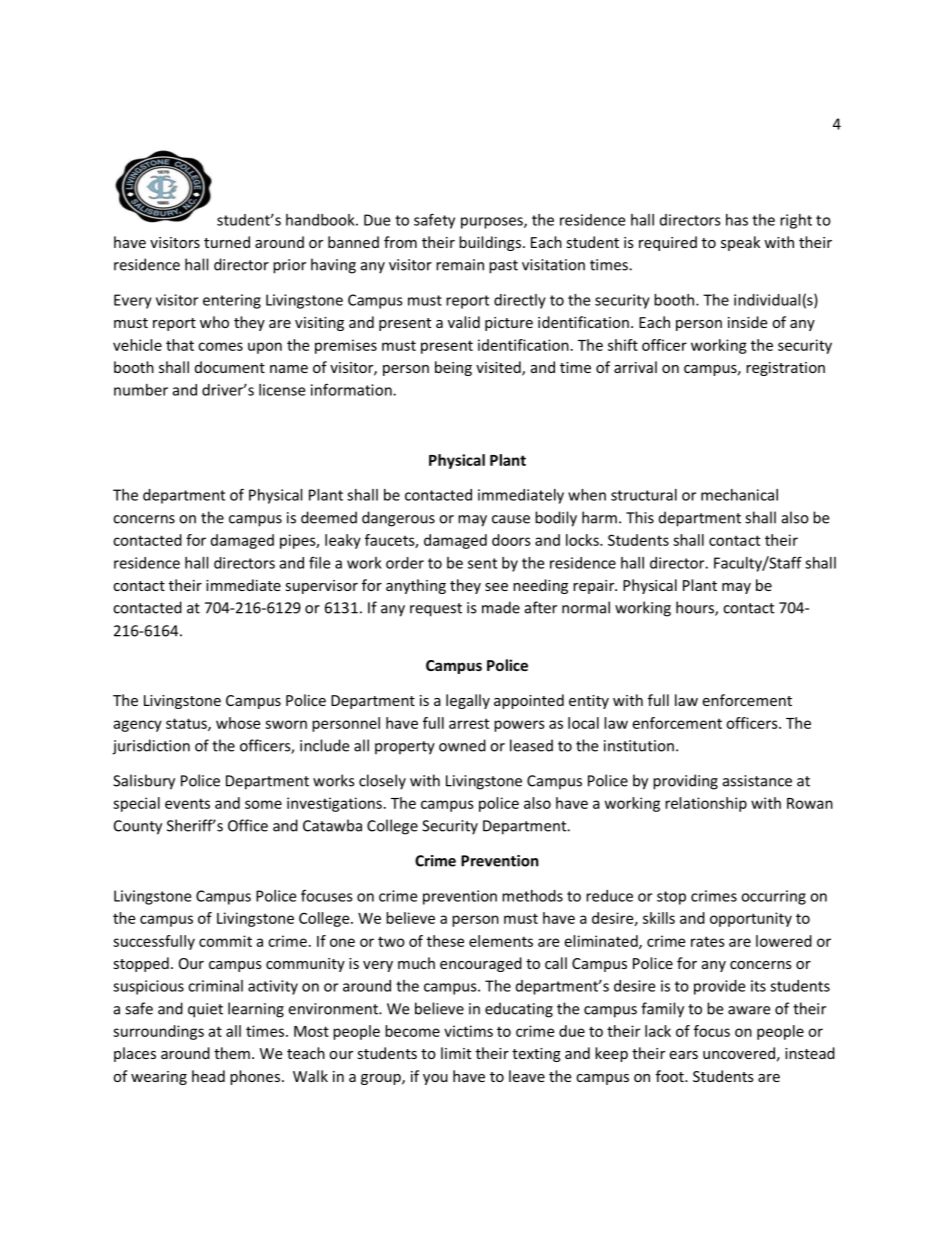 This image has width=952, height=1233. I want to click on methods, so click(532, 896).
